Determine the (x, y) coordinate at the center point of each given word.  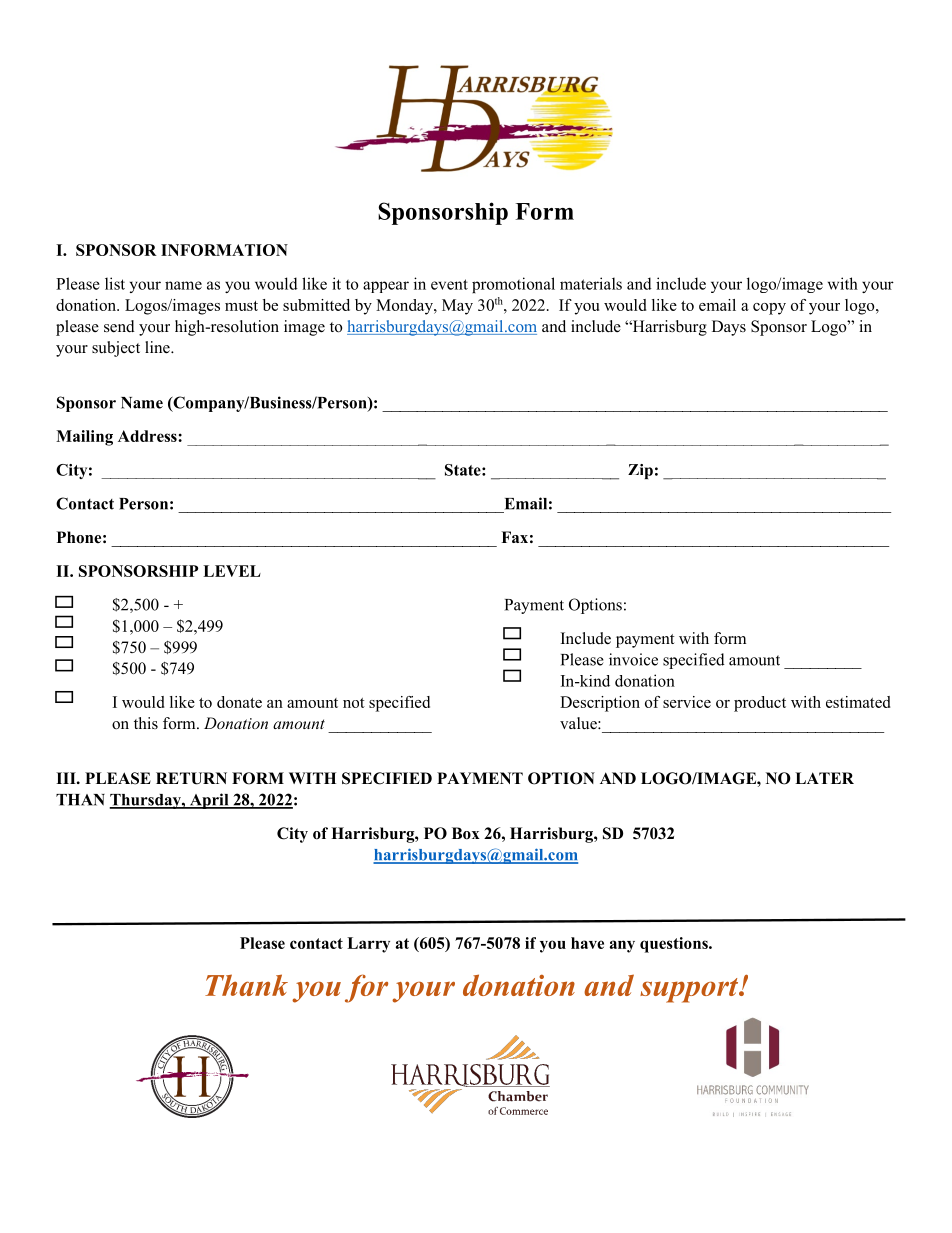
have (587, 943)
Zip (640, 471)
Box (466, 833)
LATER (824, 778)
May (457, 307)
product (760, 704)
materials (591, 283)
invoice (633, 659)
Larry (368, 945)
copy (769, 309)
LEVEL (232, 571)
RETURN (191, 778)
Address (148, 436)
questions (675, 945)
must (241, 306)
